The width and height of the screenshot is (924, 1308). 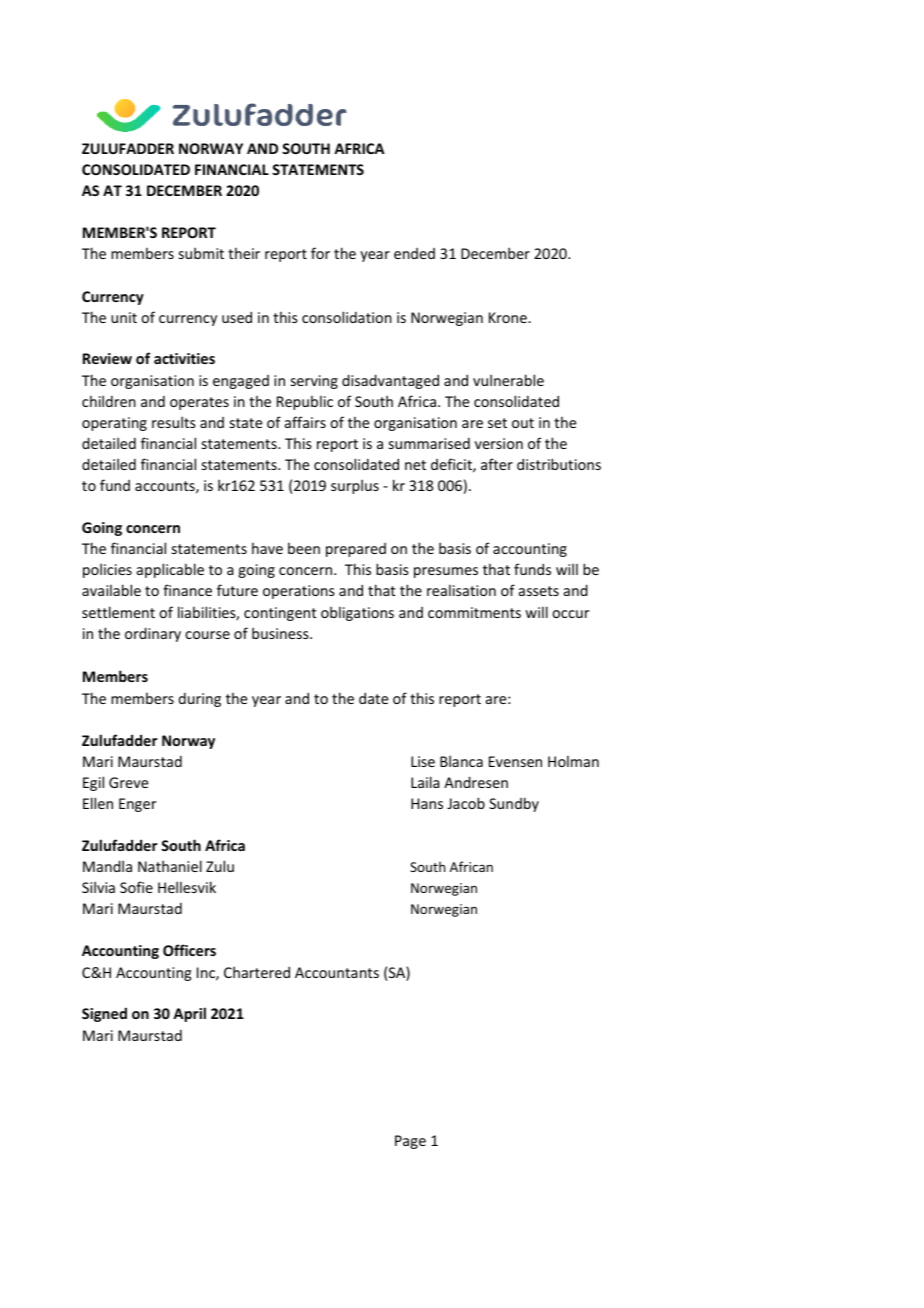 I want to click on Accountants, so click(x=337, y=972).
